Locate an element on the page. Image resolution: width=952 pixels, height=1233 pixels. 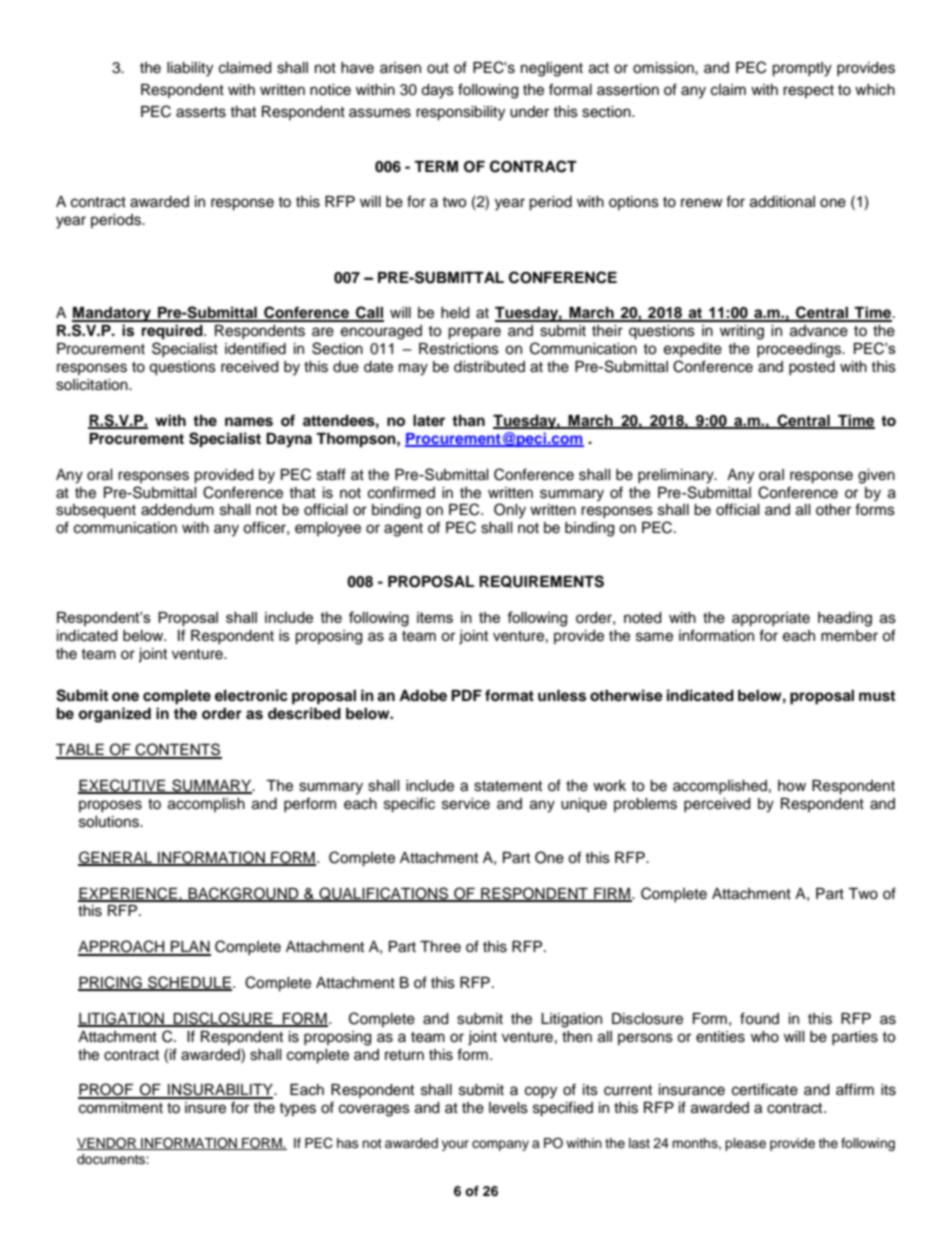
service is located at coordinates (466, 804).
